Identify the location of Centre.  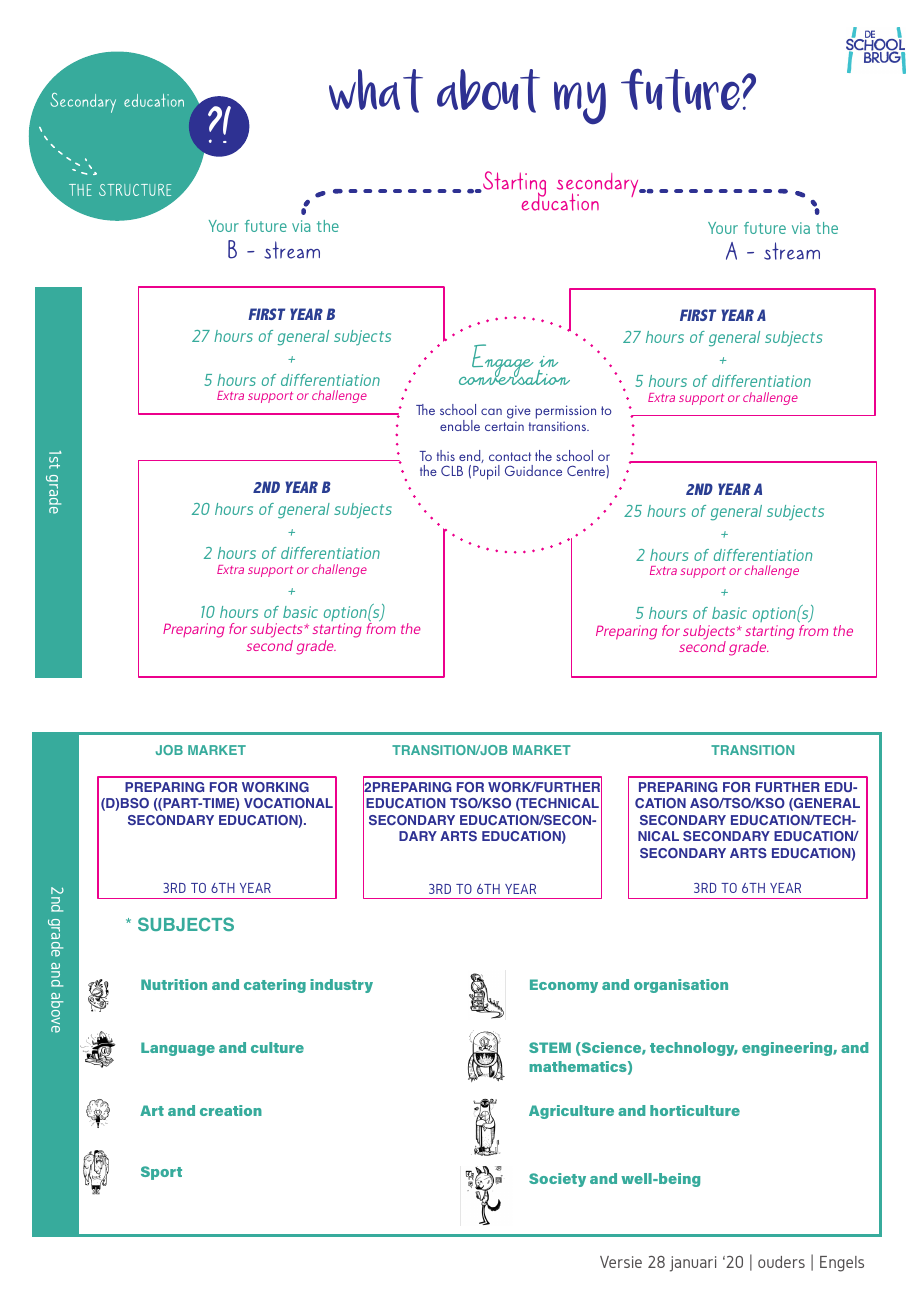
(587, 471).
